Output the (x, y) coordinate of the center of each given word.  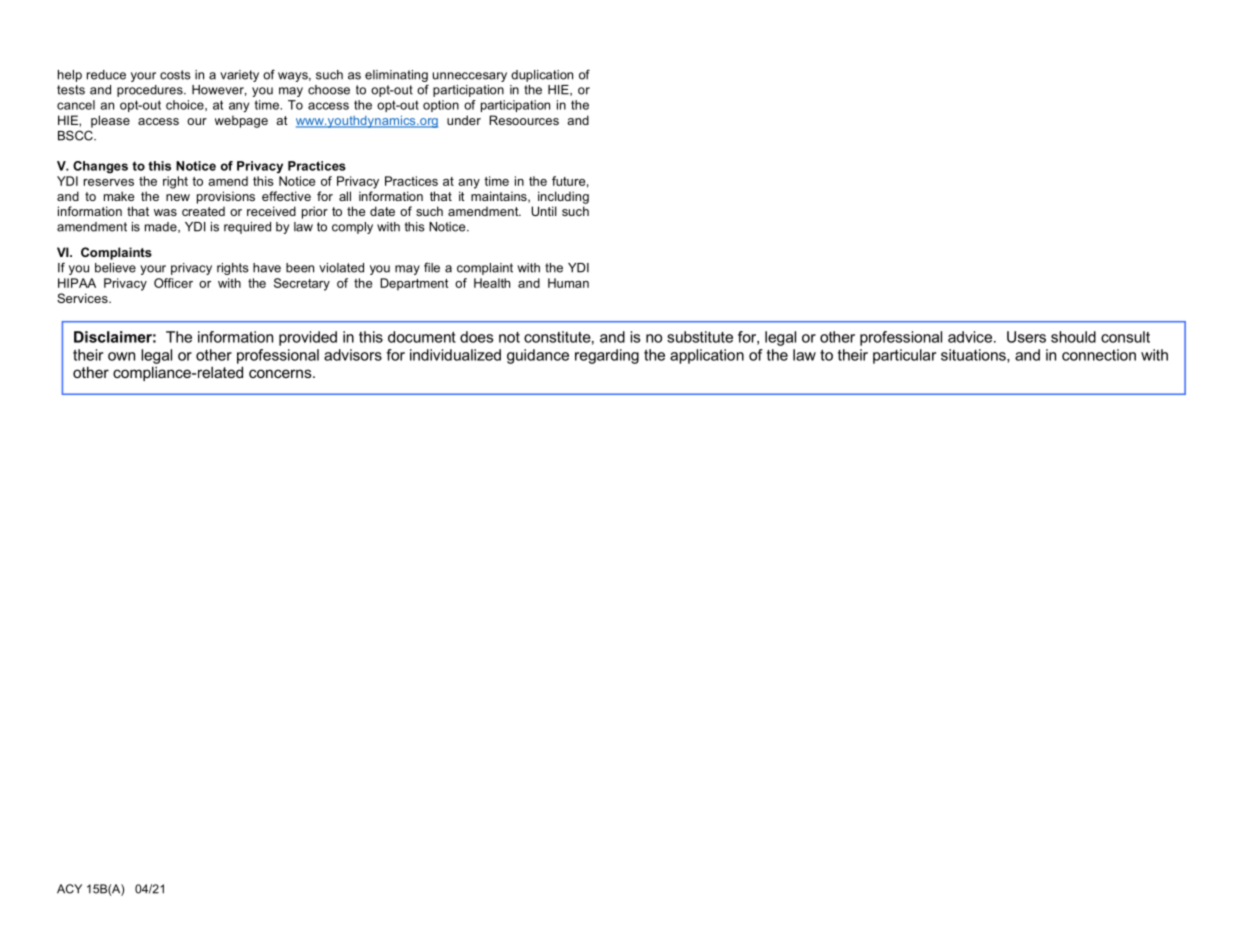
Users (1026, 337)
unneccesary (470, 77)
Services (83, 298)
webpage (241, 121)
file (432, 267)
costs (175, 75)
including (563, 197)
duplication (542, 76)
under (464, 120)
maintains (500, 197)
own (121, 356)
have (267, 268)
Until (544, 211)
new (178, 197)
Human (568, 283)
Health (492, 283)
